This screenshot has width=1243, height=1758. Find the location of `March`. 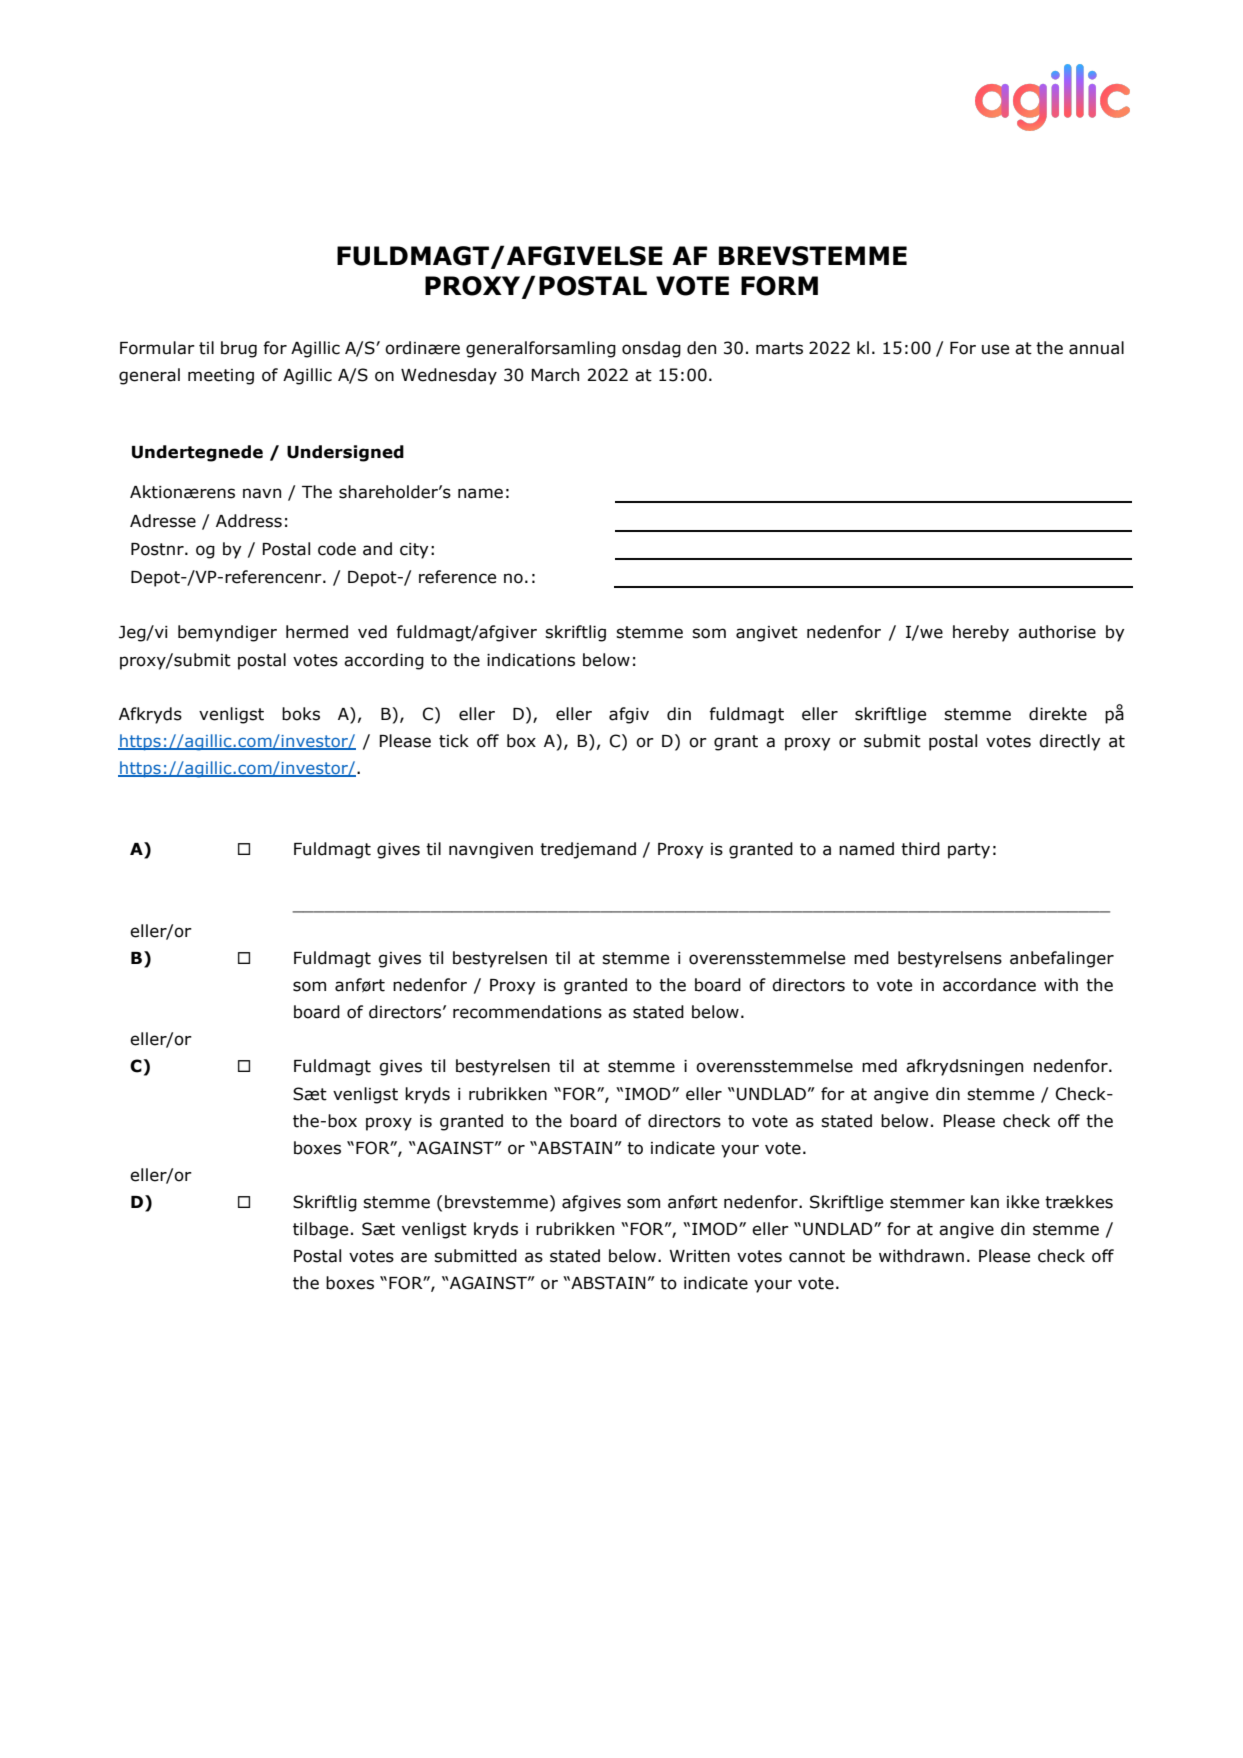

March is located at coordinates (555, 375).
